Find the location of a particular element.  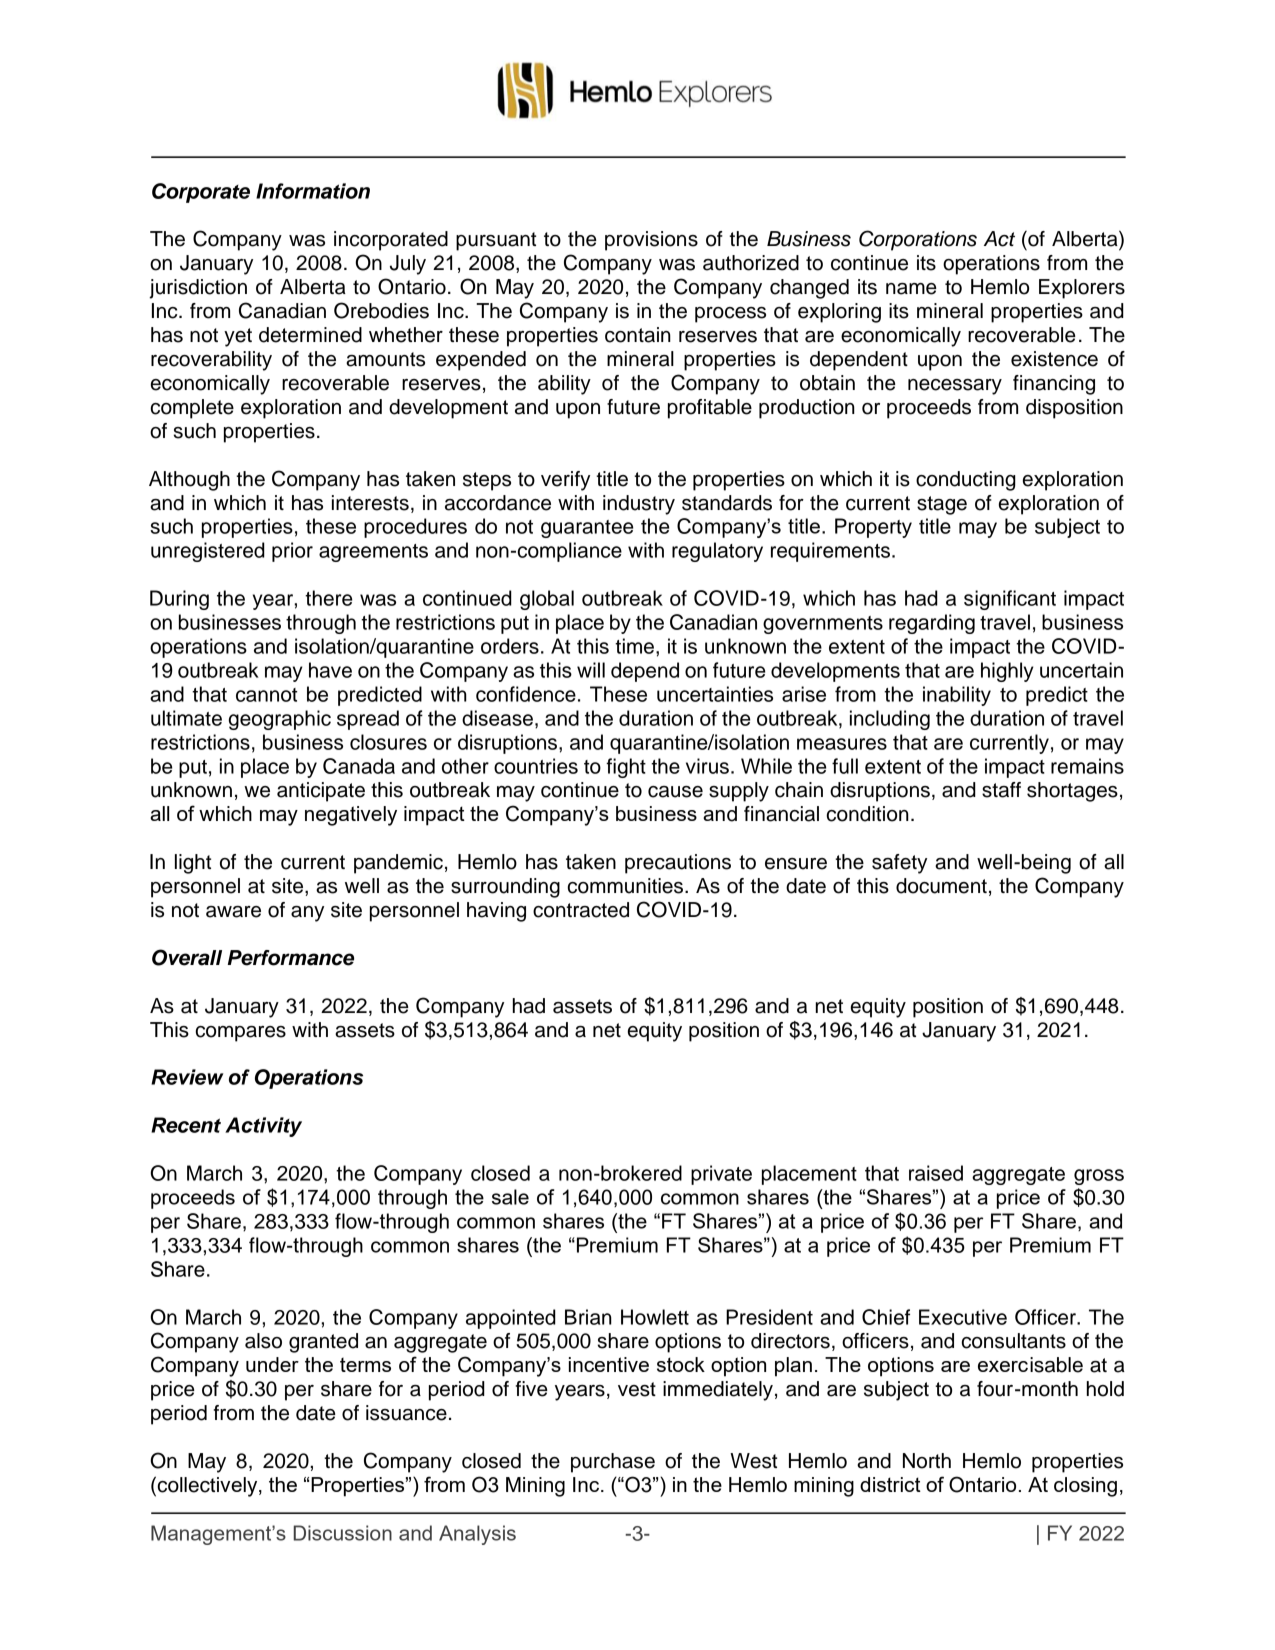

provisions is located at coordinates (651, 241).
